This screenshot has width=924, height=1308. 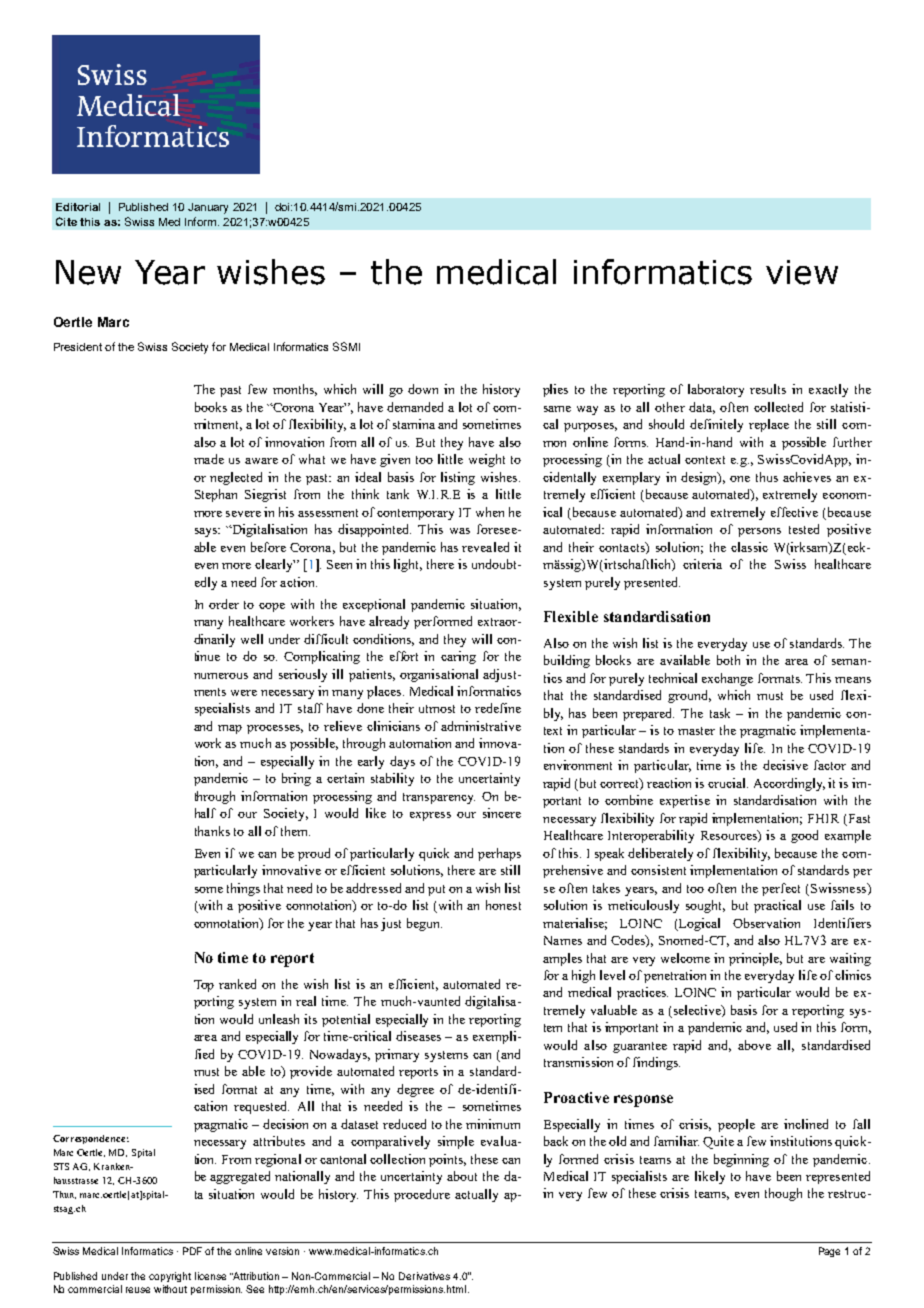 I want to click on Page, so click(x=829, y=1252).
